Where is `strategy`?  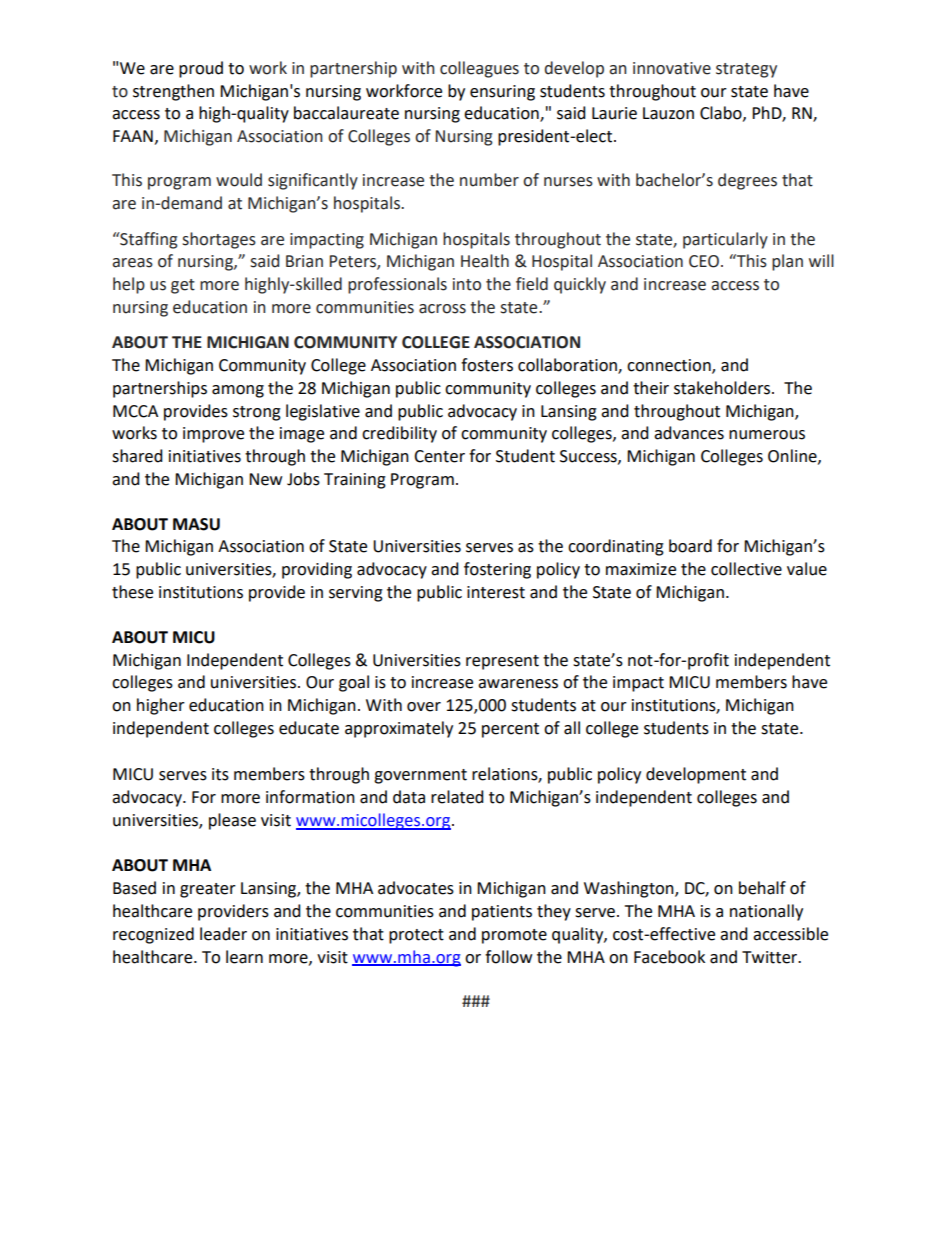
strategy is located at coordinates (746, 70).
